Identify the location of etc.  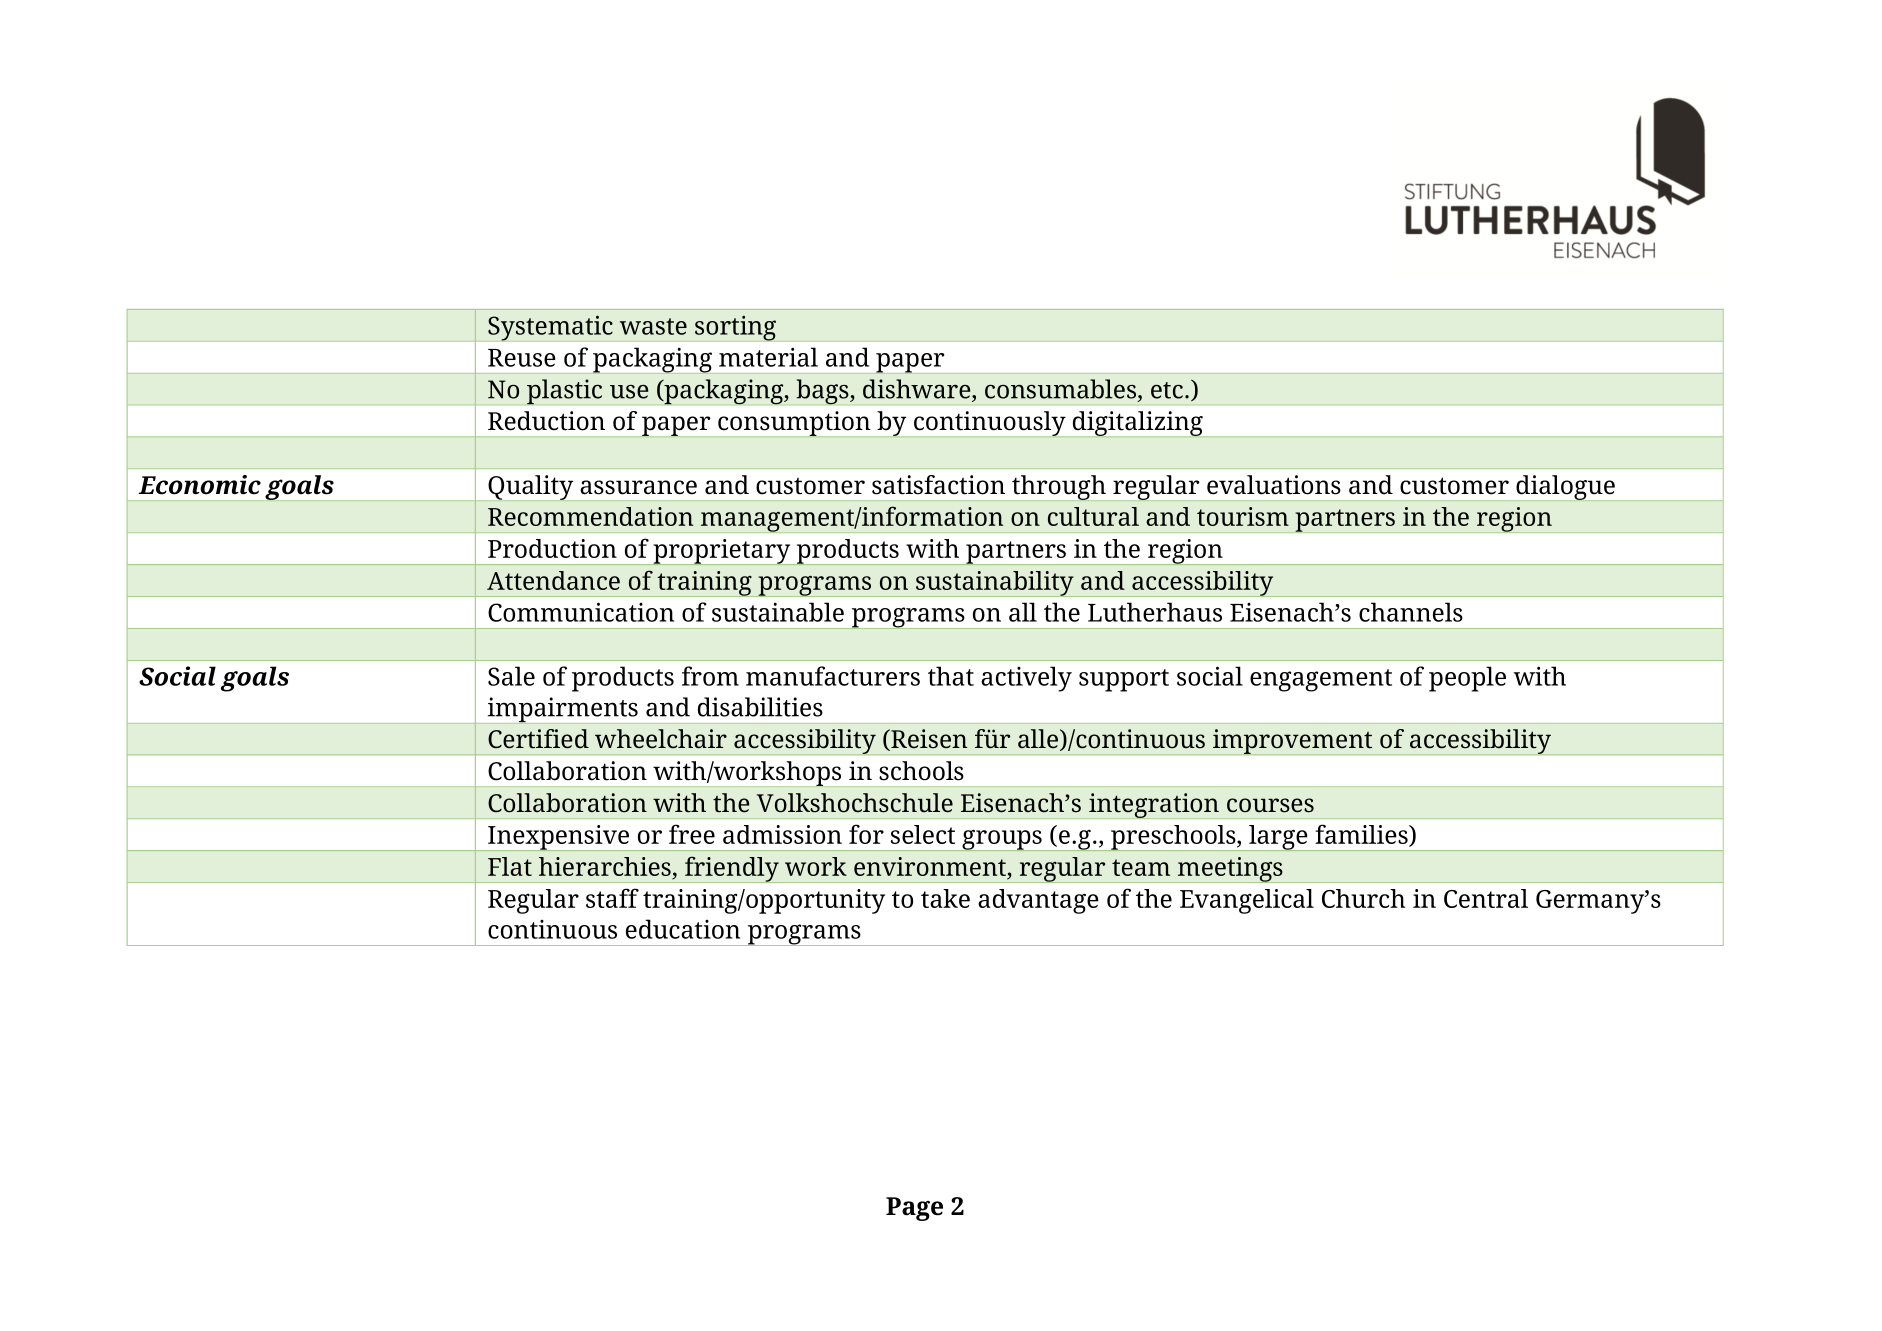
(1167, 390).
